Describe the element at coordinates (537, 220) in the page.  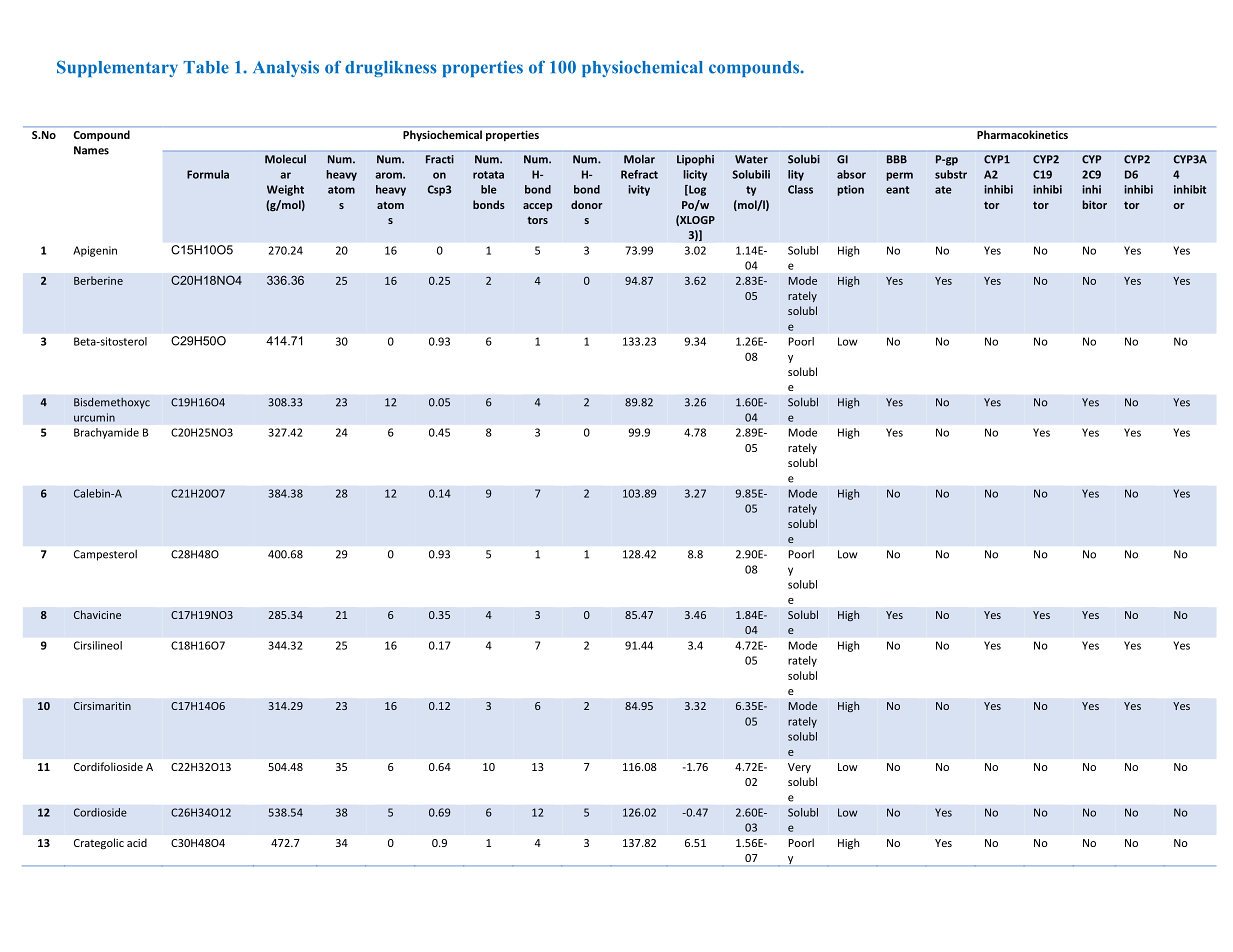
I see `tors` at that location.
